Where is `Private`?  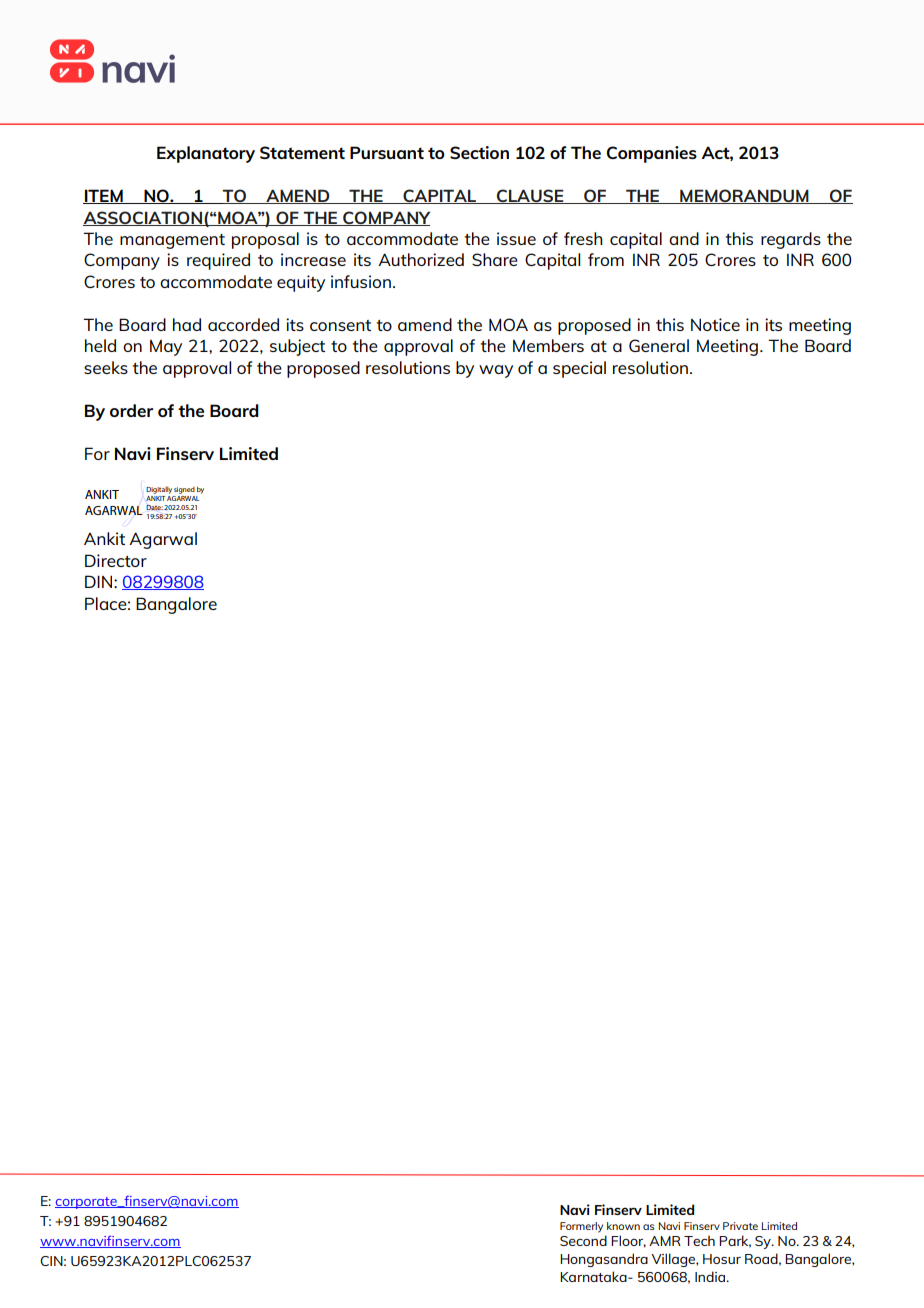
Private is located at coordinates (740, 1226).
